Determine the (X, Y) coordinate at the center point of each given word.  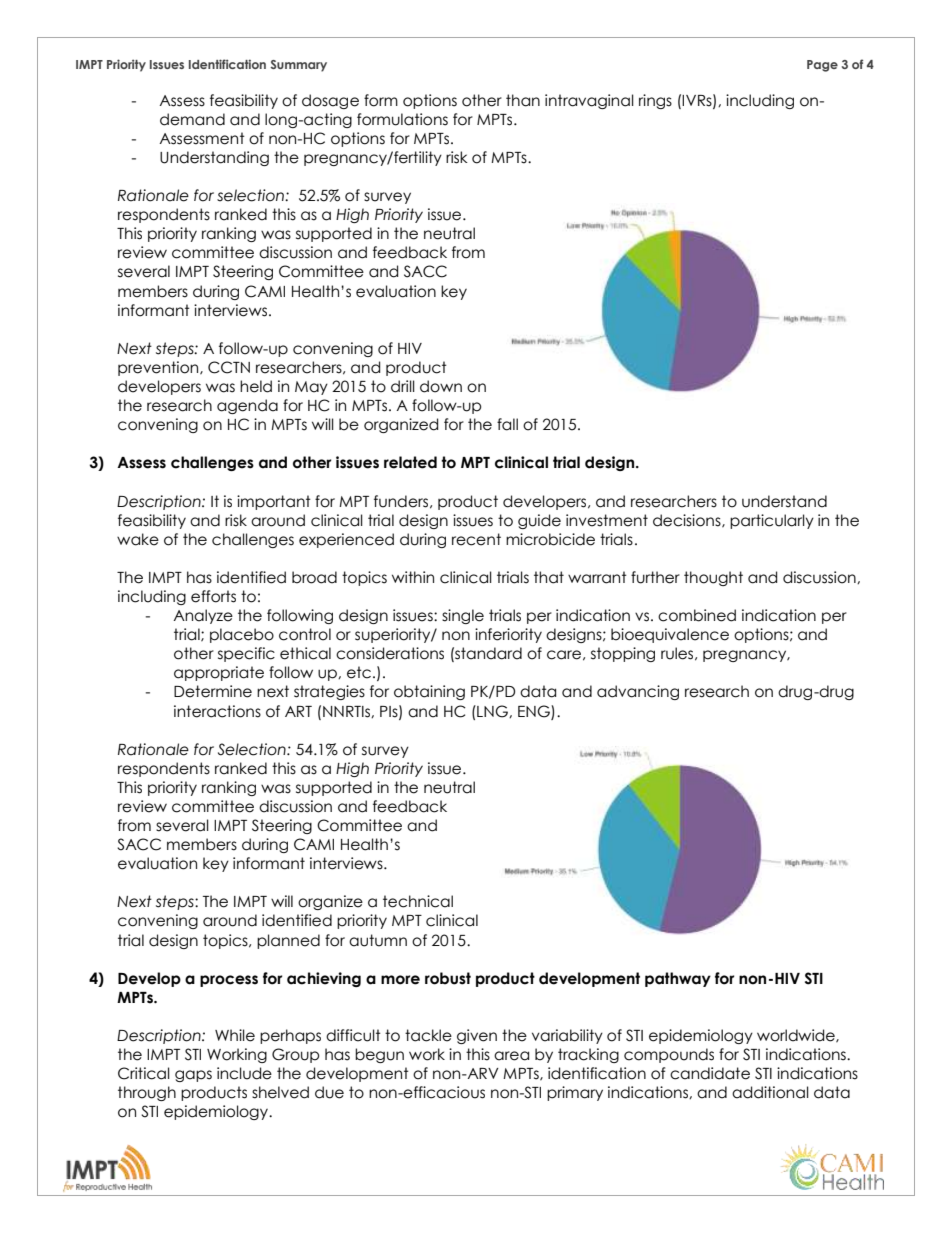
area (511, 1056)
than (523, 100)
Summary (298, 66)
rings (655, 101)
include (244, 1073)
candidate (710, 1073)
